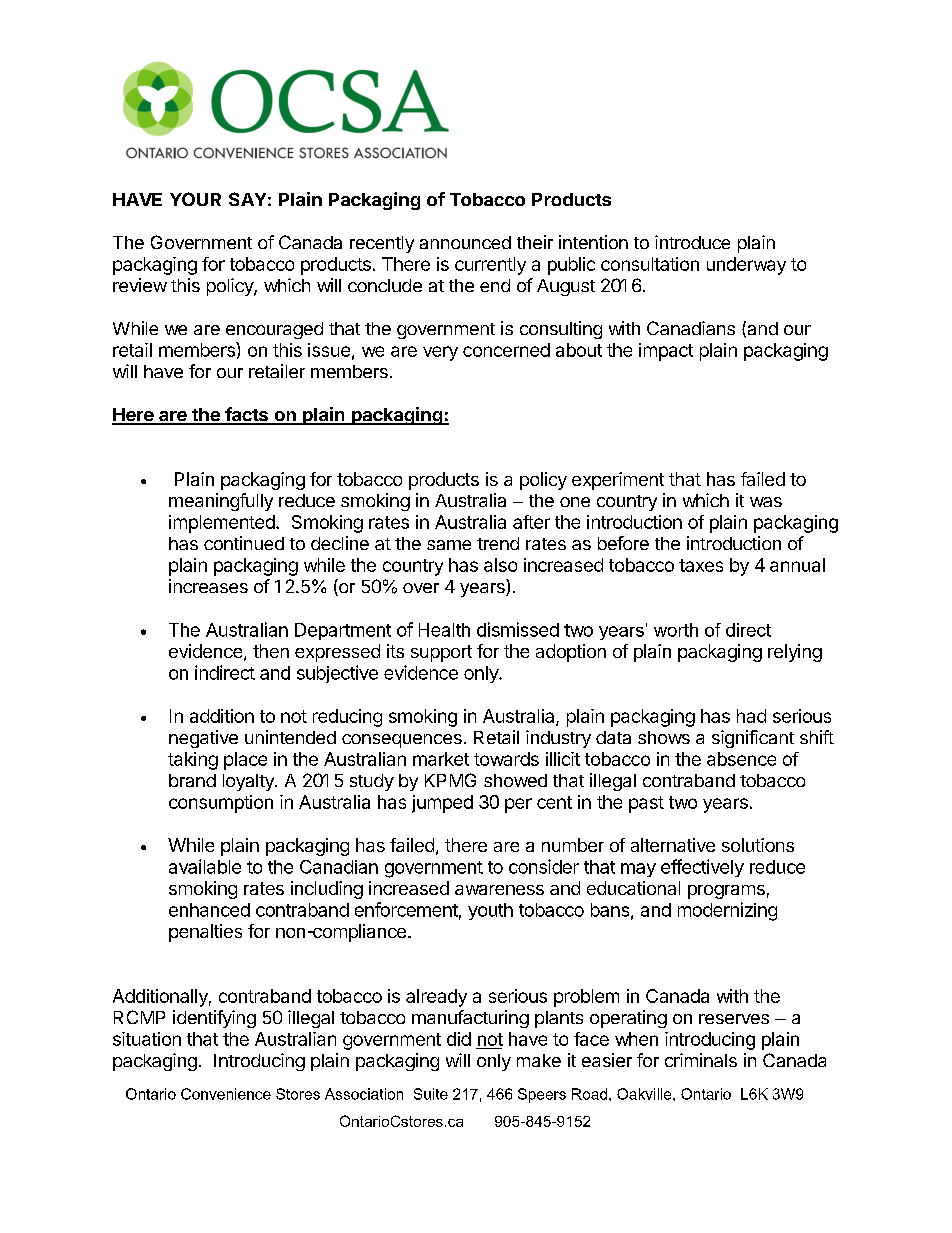 This document has width=952, height=1233. Describe the element at coordinates (203, 739) in the document. I see `negative` at that location.
